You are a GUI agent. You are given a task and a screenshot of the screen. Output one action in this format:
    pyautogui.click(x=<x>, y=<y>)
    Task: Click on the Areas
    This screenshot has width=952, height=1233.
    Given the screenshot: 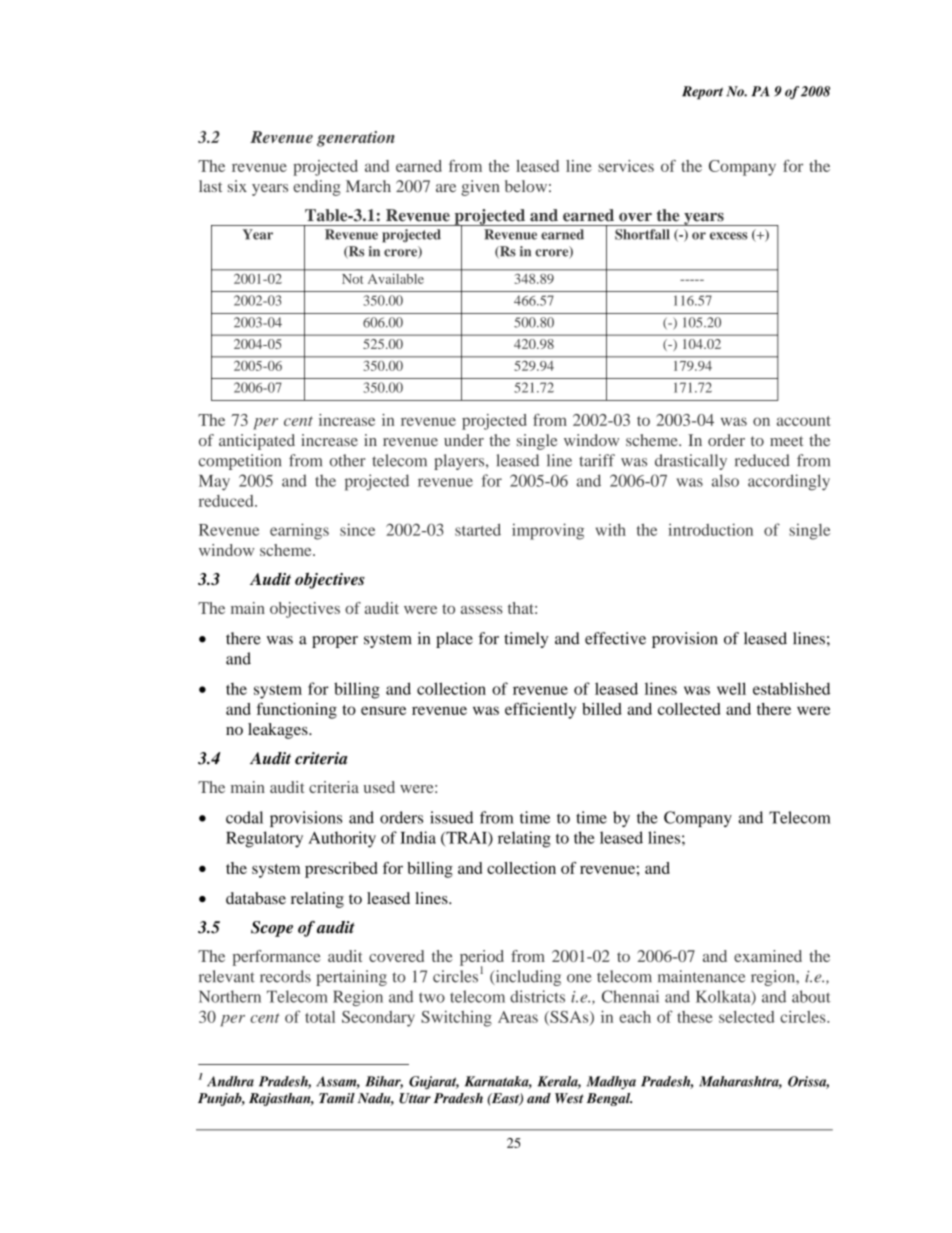 What is the action you would take?
    pyautogui.click(x=518, y=1017)
